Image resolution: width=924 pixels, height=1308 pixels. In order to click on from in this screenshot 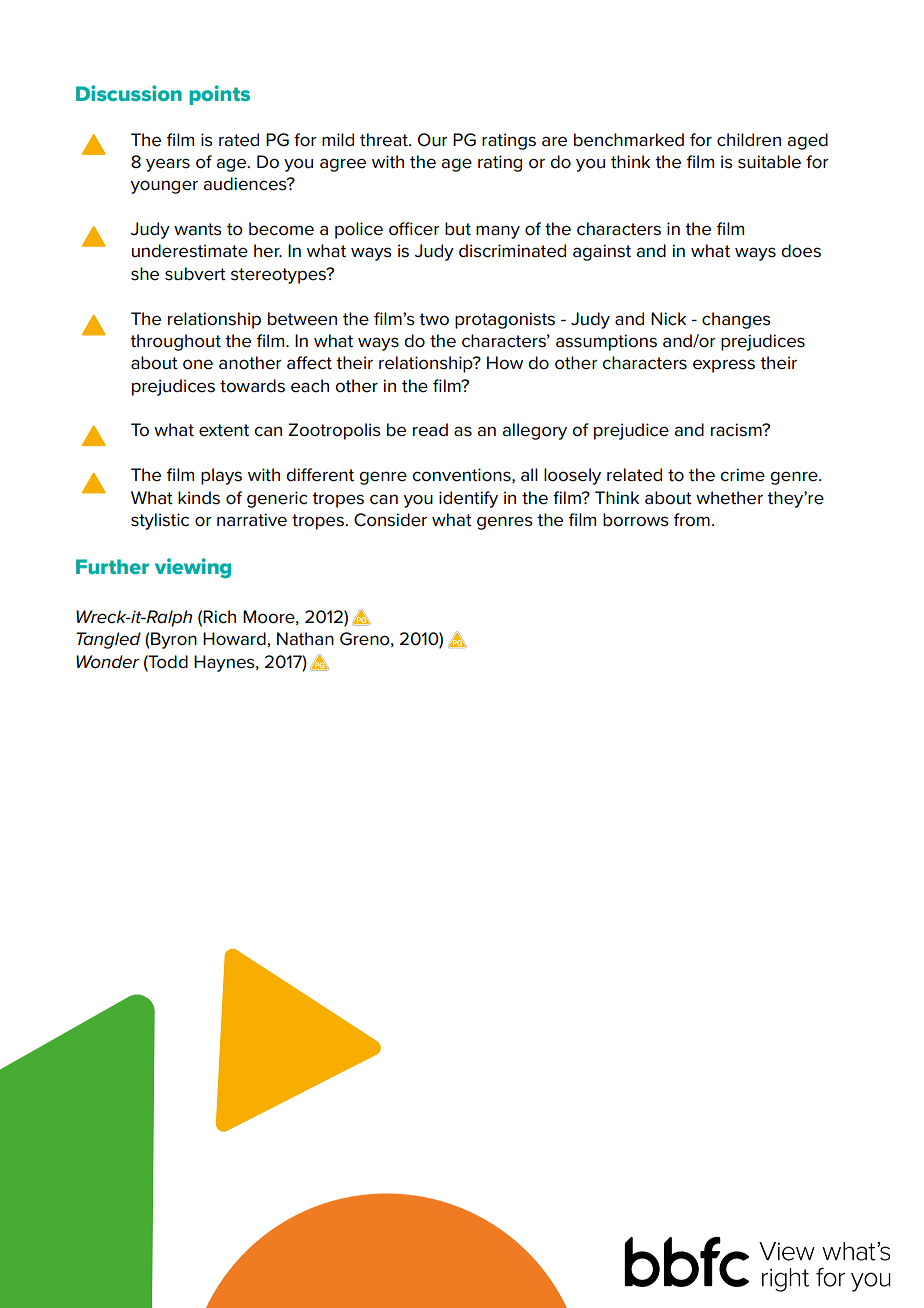, I will do `click(692, 520)`.
